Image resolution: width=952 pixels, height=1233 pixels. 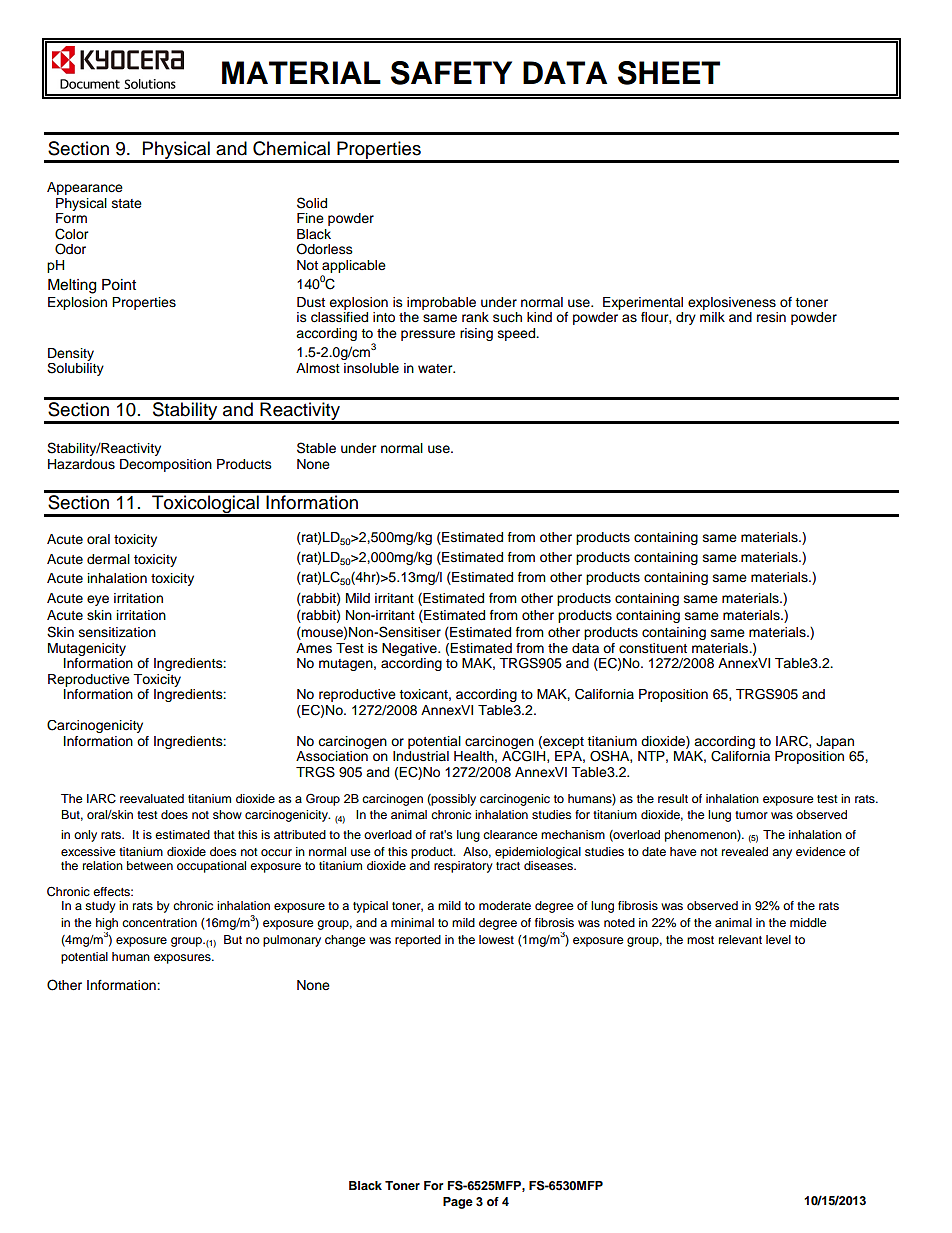 What do you see at coordinates (410, 649) in the document?
I see `Negative` at bounding box center [410, 649].
